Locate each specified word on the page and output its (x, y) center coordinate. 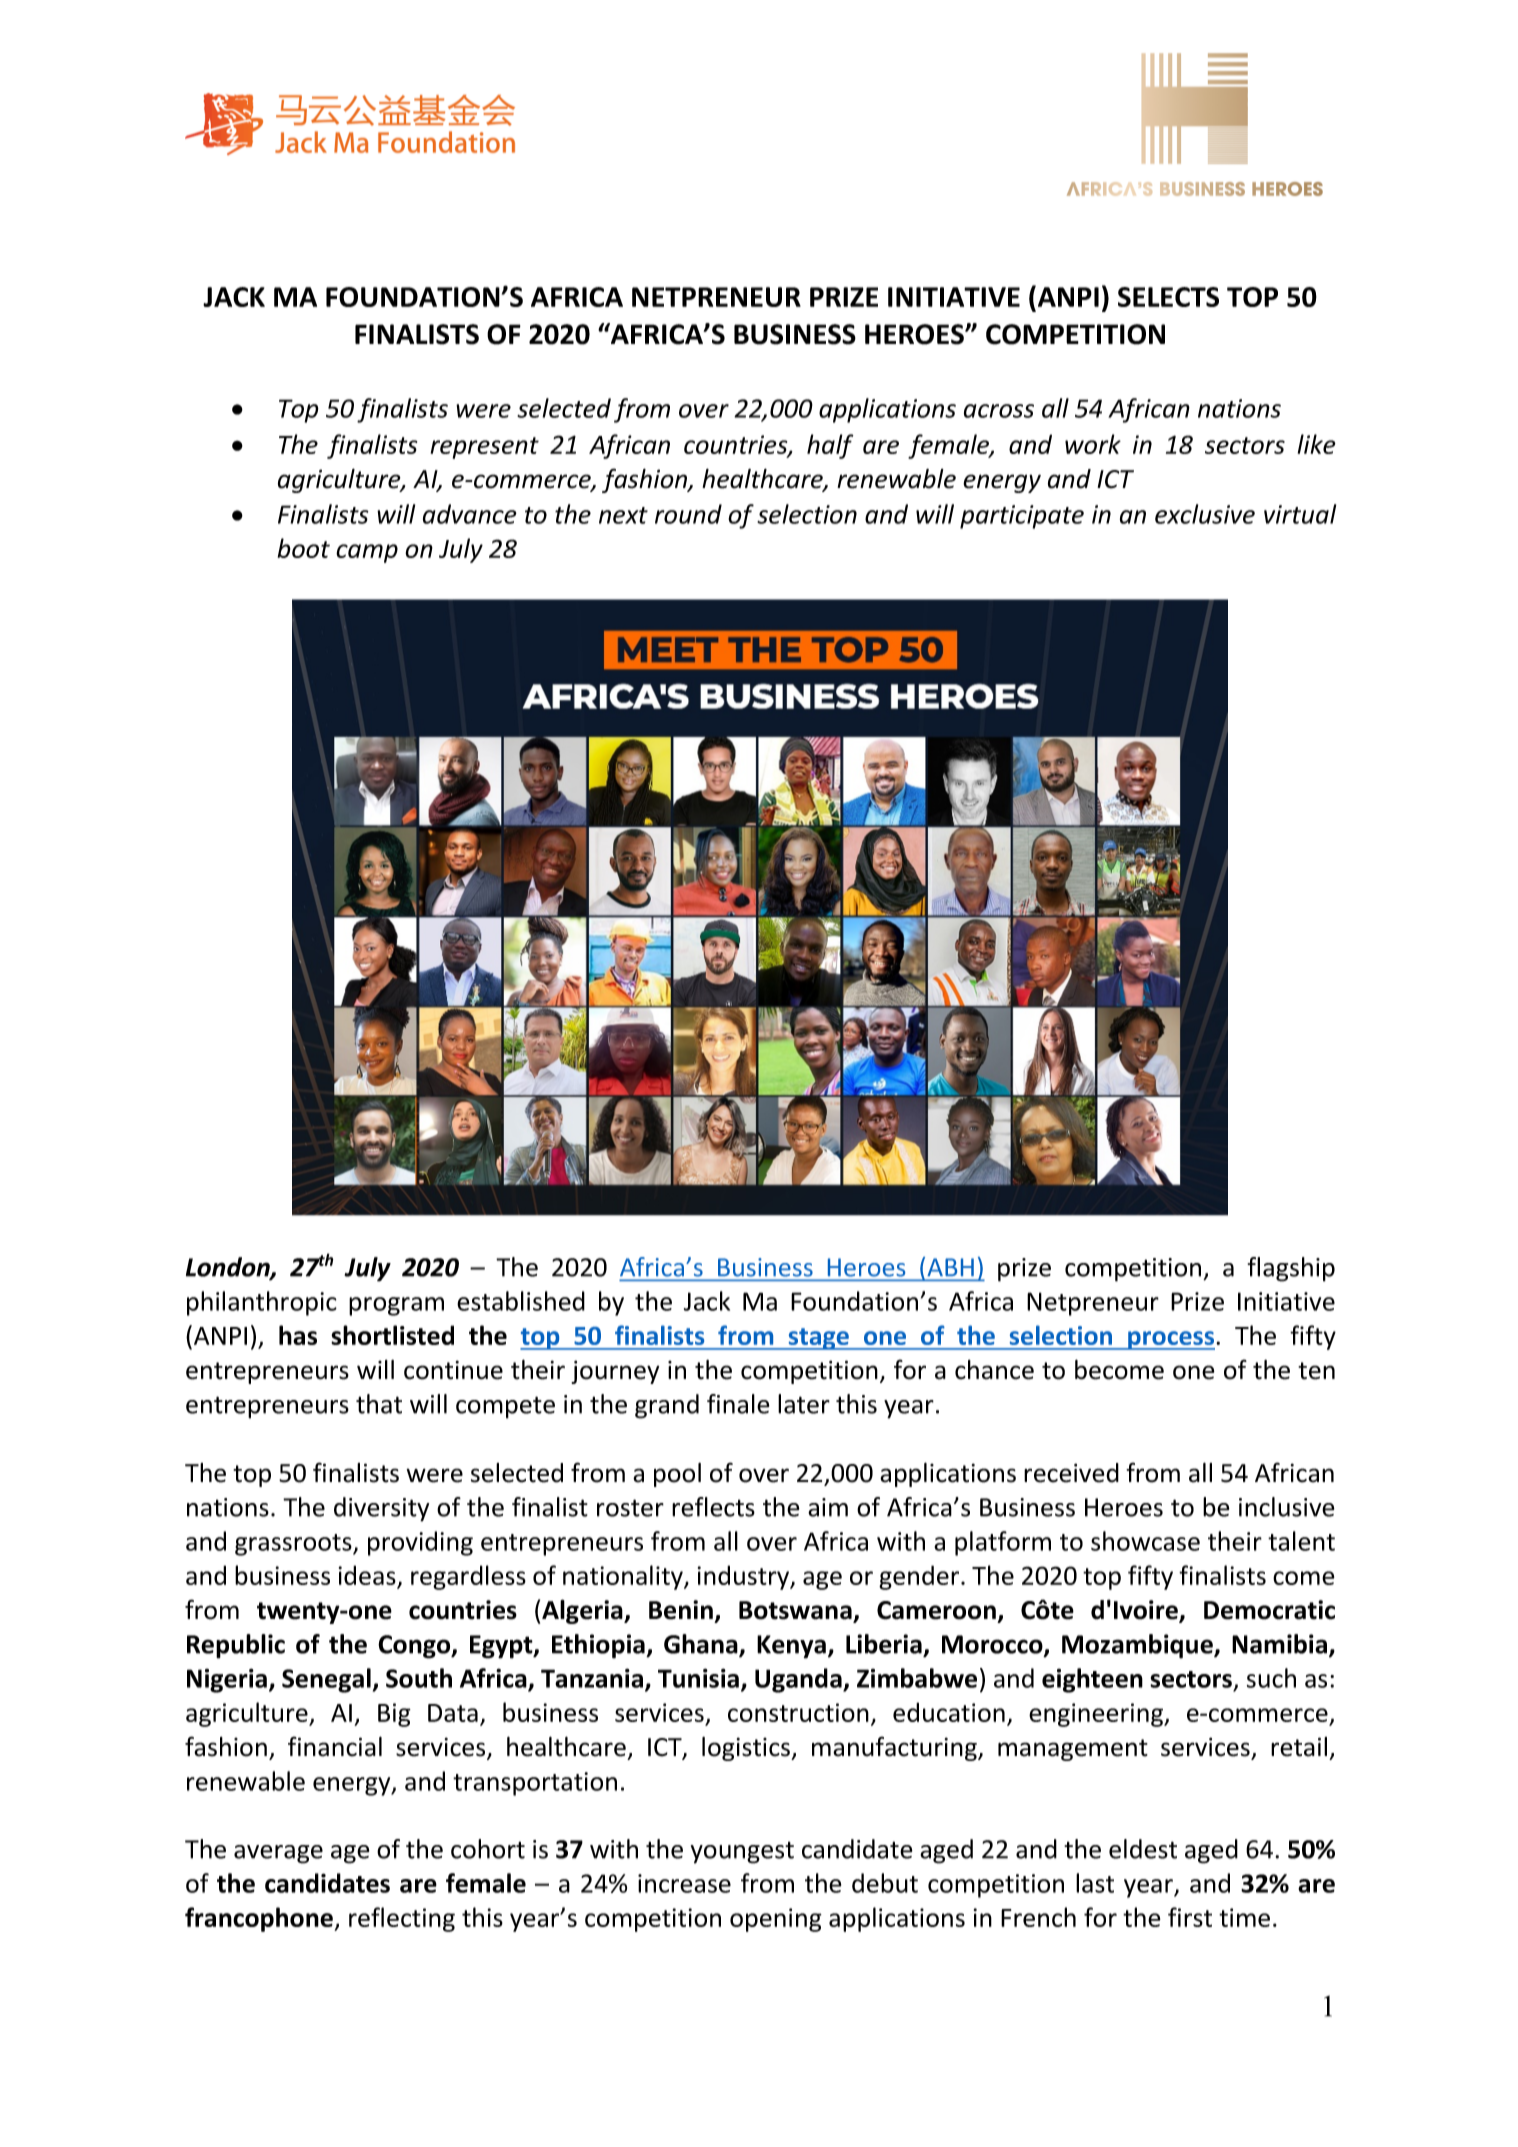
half (830, 446)
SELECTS (1168, 297)
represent (485, 448)
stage (818, 1339)
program (396, 1306)
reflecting (402, 1919)
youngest (742, 1853)
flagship (1291, 1269)
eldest (1143, 1849)
